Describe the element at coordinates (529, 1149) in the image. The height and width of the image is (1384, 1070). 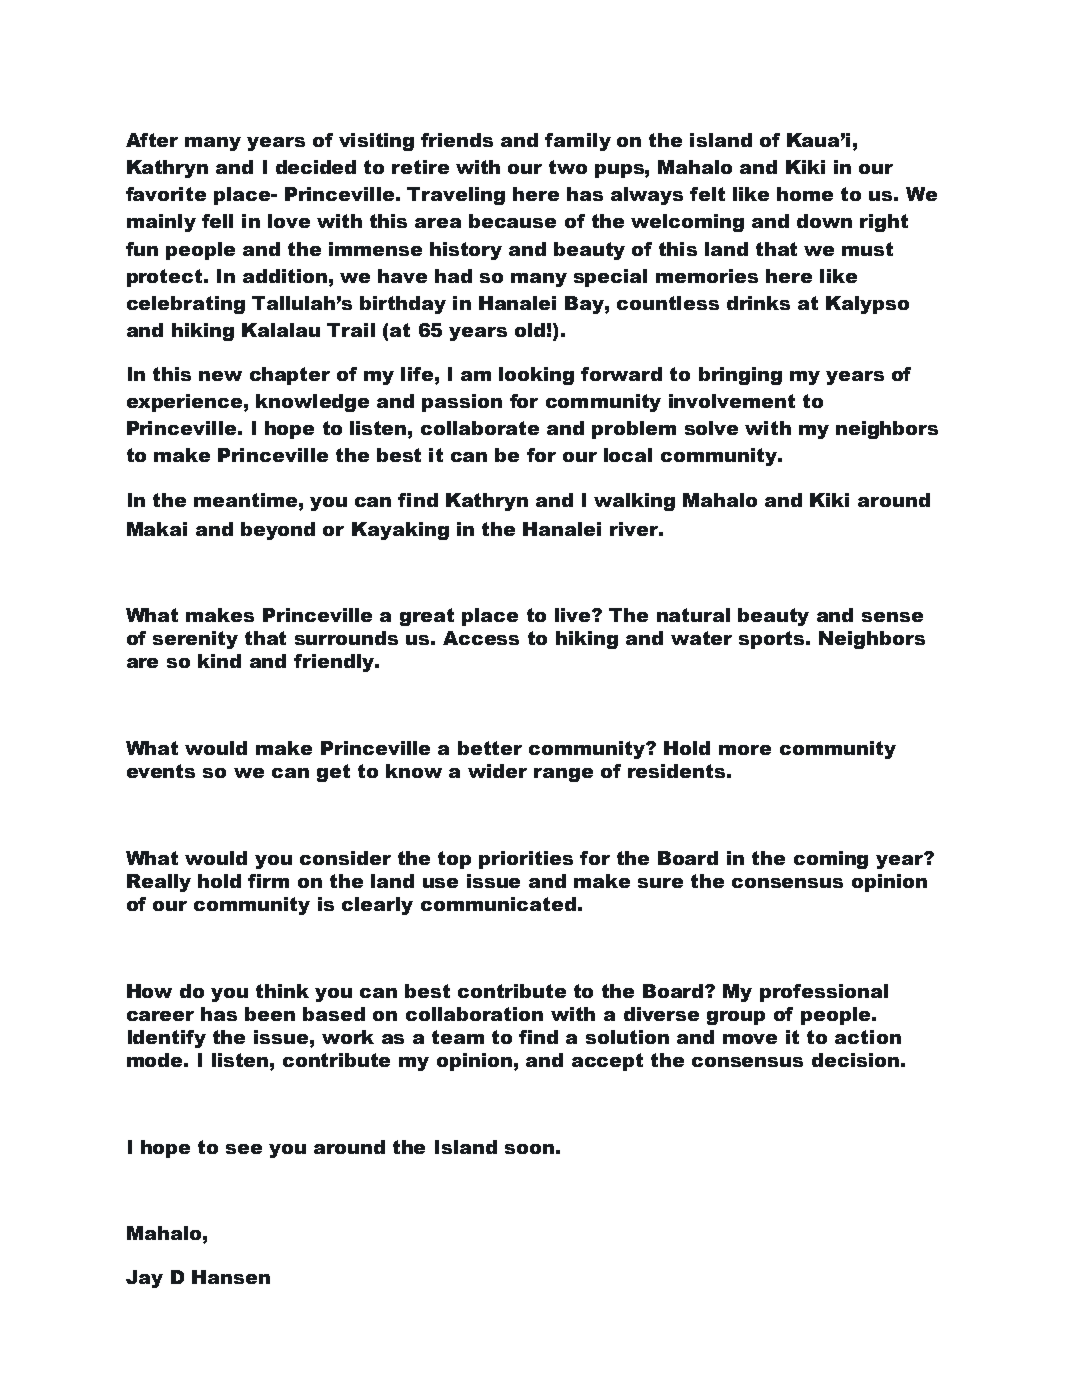
I see `soon` at that location.
